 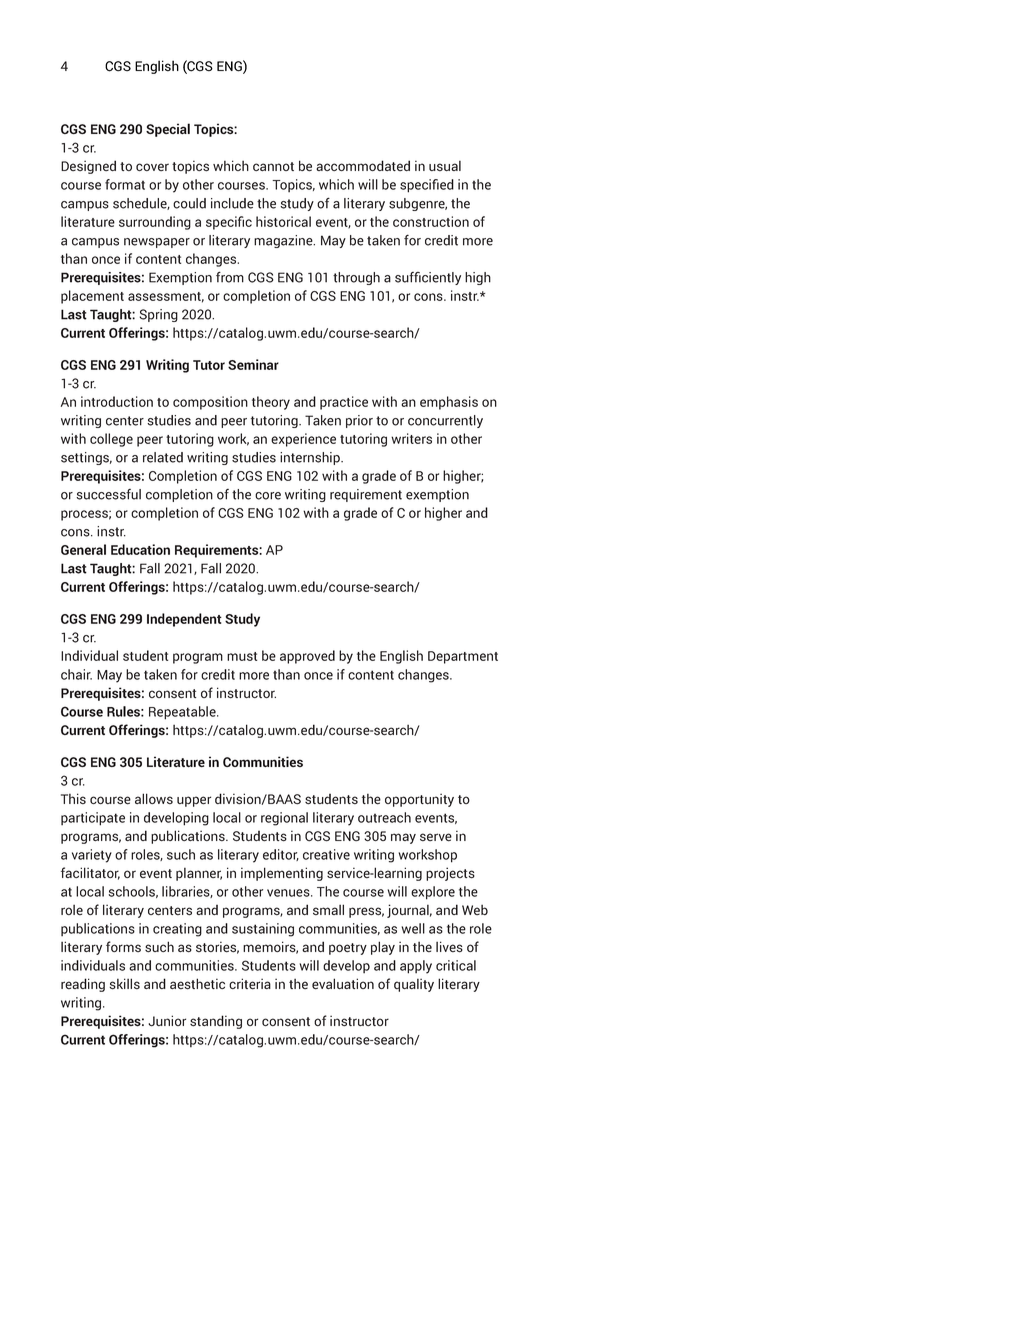 What do you see at coordinates (419, 800) in the page?
I see `opportunity` at bounding box center [419, 800].
